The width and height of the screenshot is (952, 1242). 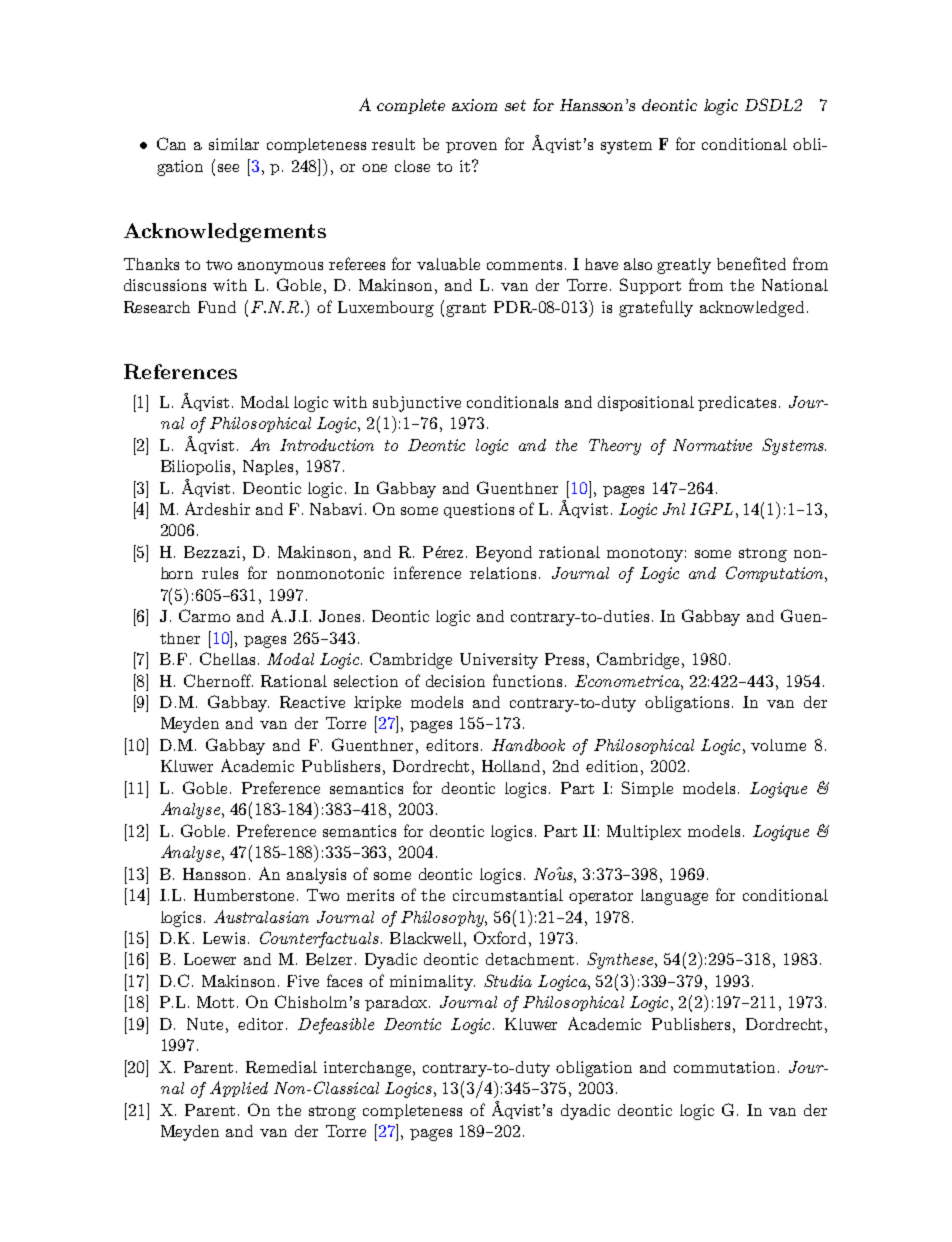 What do you see at coordinates (503, 573) in the screenshot?
I see `relations` at bounding box center [503, 573].
